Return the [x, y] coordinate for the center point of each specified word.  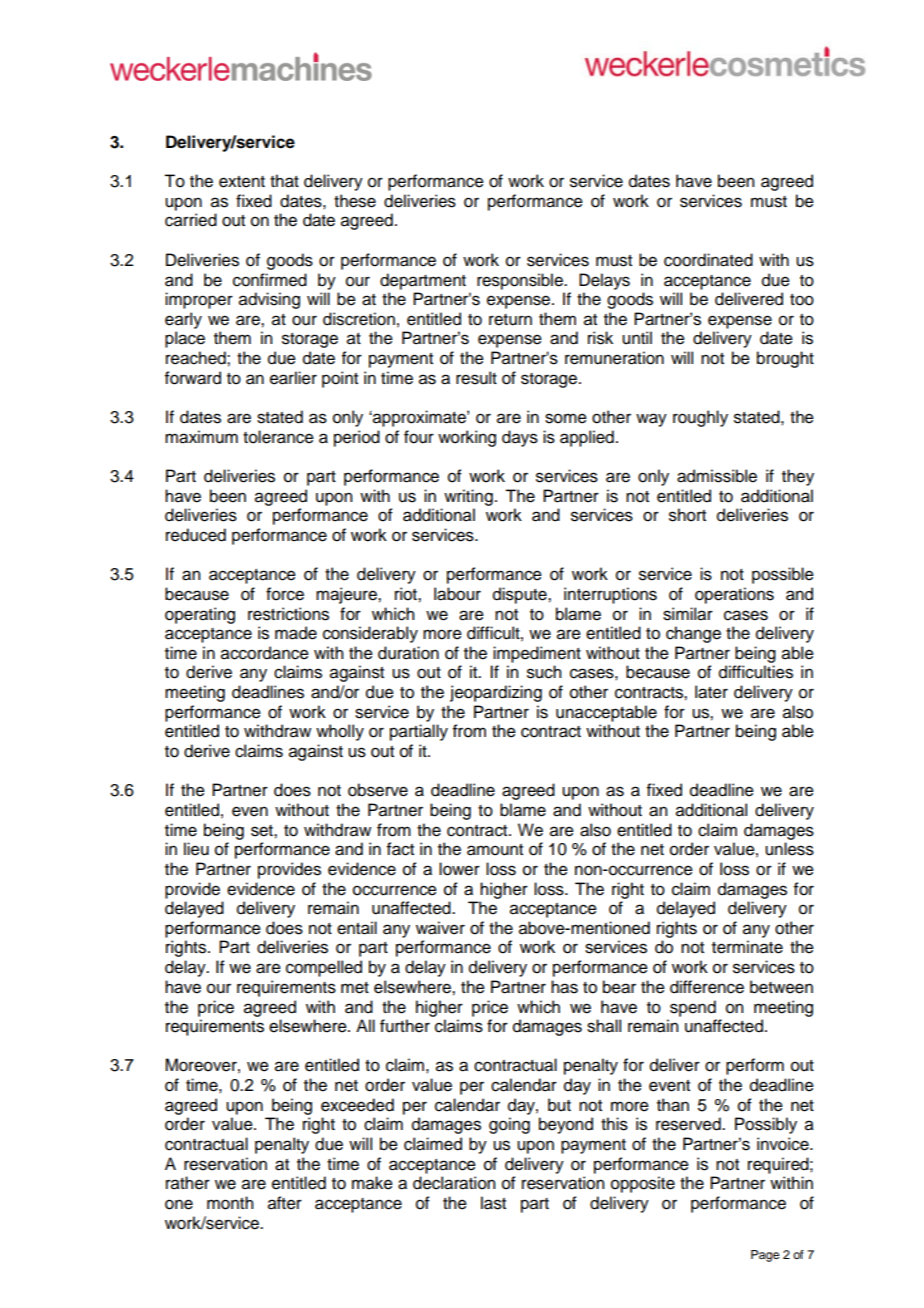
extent [242, 182]
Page [765, 1256]
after [285, 1203]
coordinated [708, 260]
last [493, 1203]
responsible [521, 281]
